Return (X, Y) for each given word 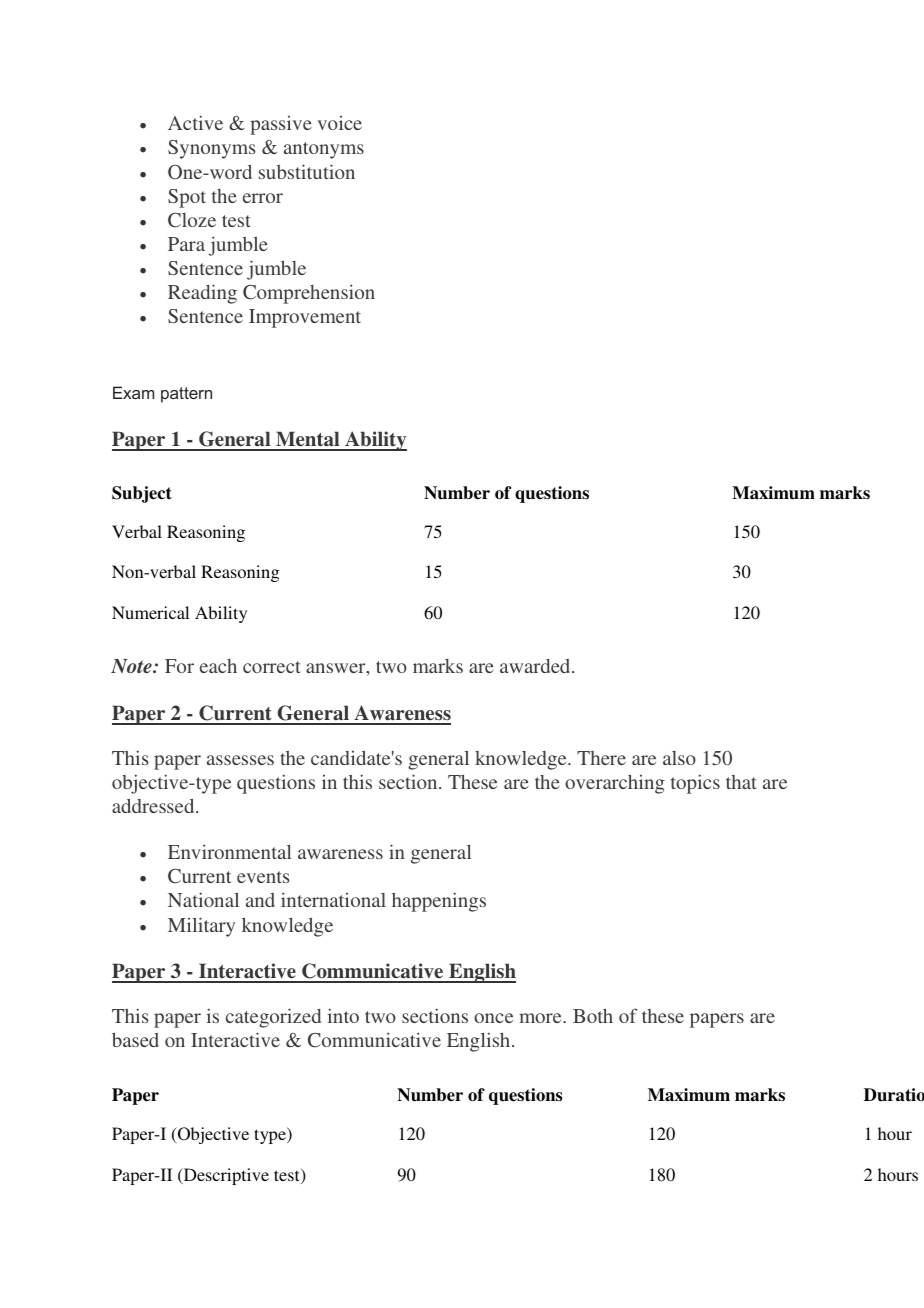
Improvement (305, 318)
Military (201, 927)
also (679, 758)
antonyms (324, 150)
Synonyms (212, 149)
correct (272, 667)
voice (340, 123)
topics (695, 784)
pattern (186, 395)
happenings (439, 902)
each (218, 666)
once (493, 1018)
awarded (536, 666)
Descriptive (225, 1176)
